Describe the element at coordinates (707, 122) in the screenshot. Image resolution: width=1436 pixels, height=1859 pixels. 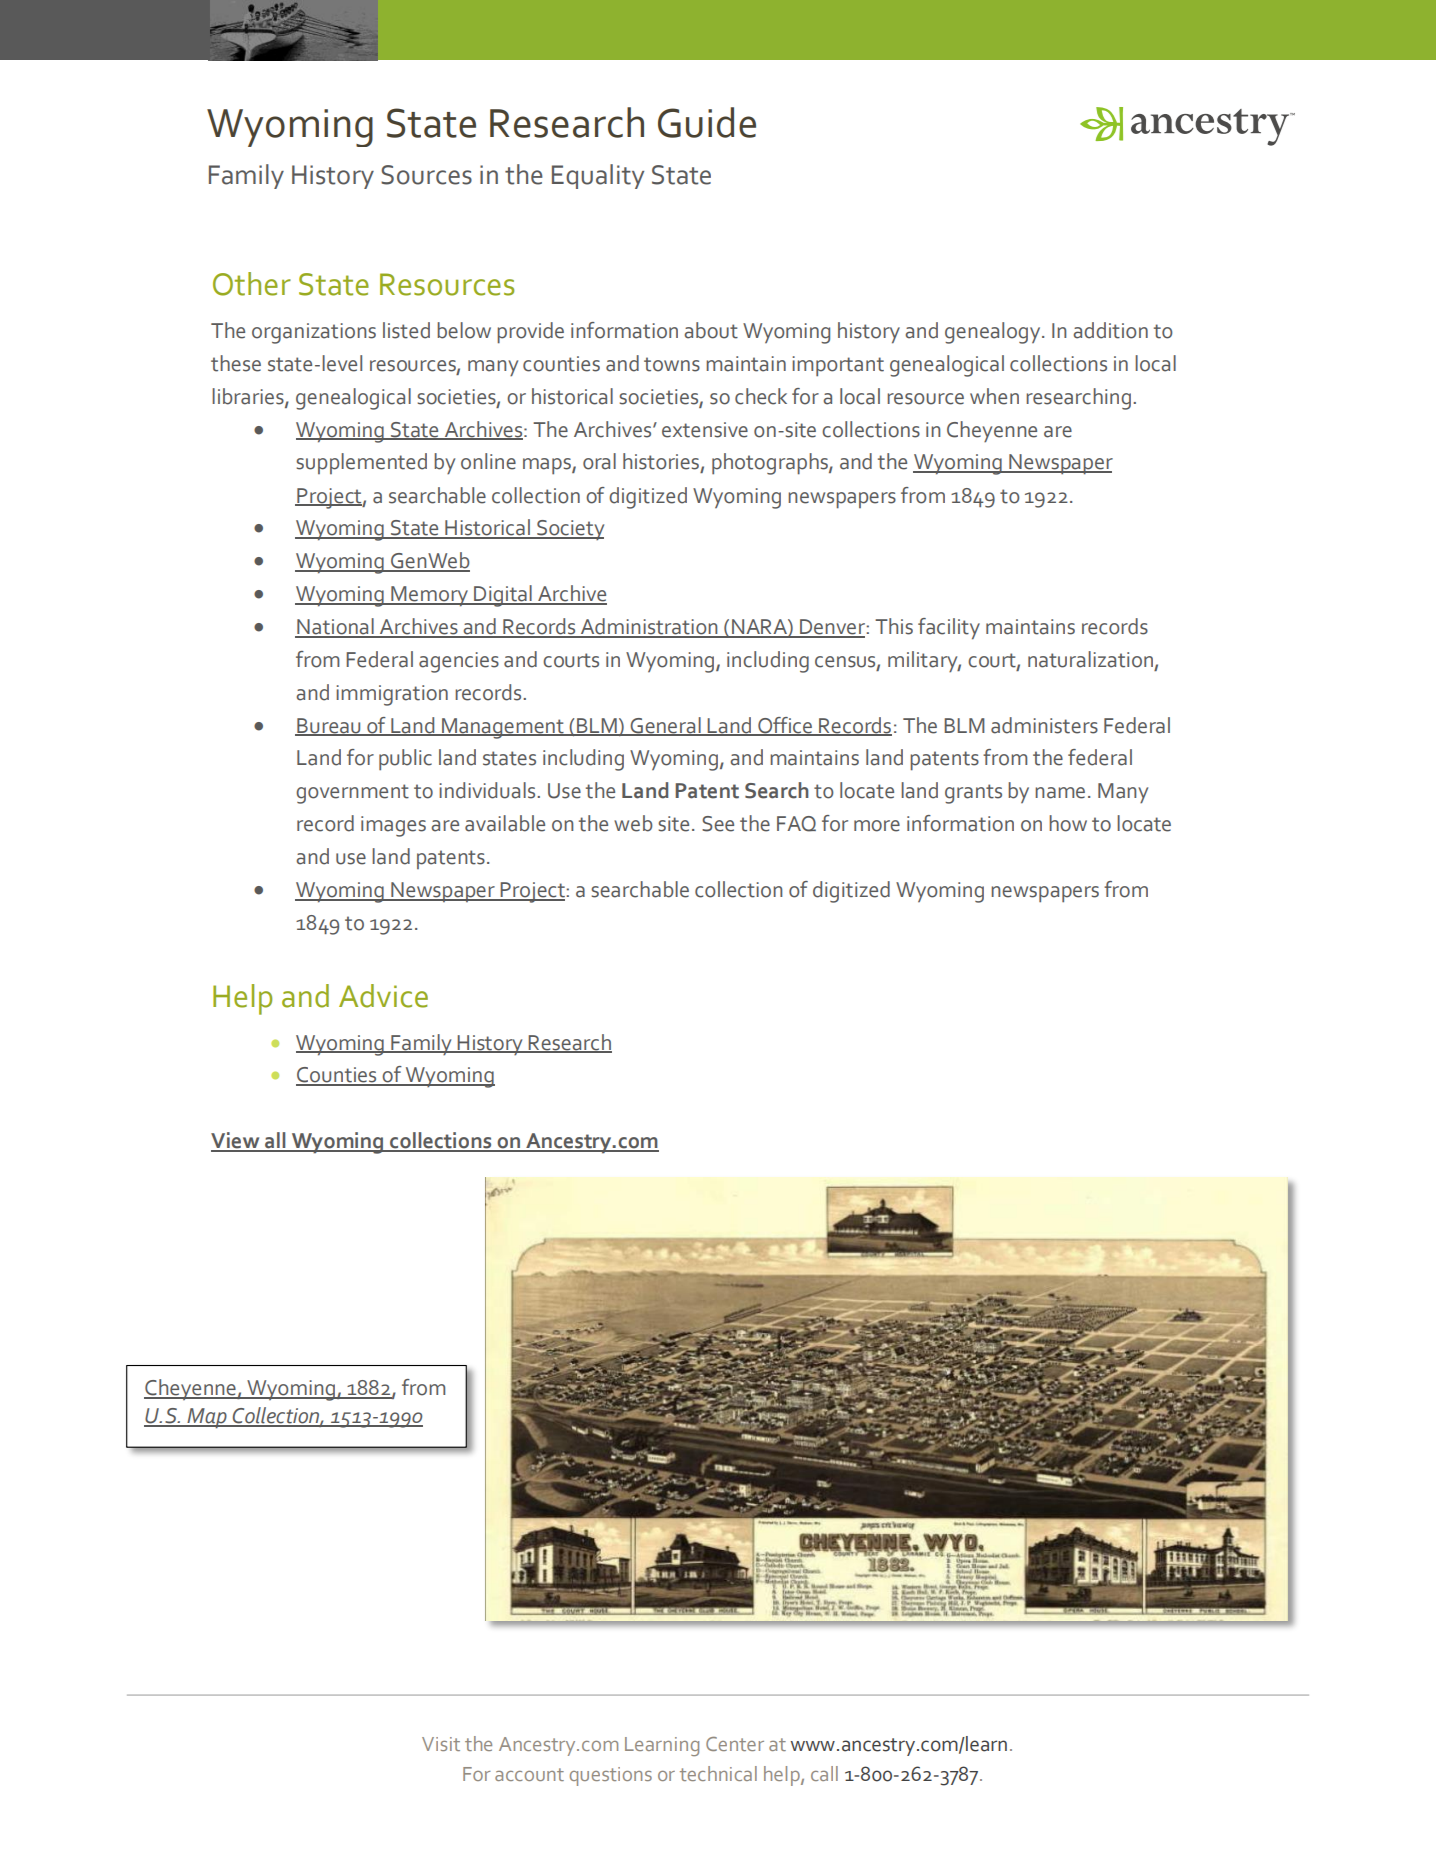
I see `Guide` at that location.
